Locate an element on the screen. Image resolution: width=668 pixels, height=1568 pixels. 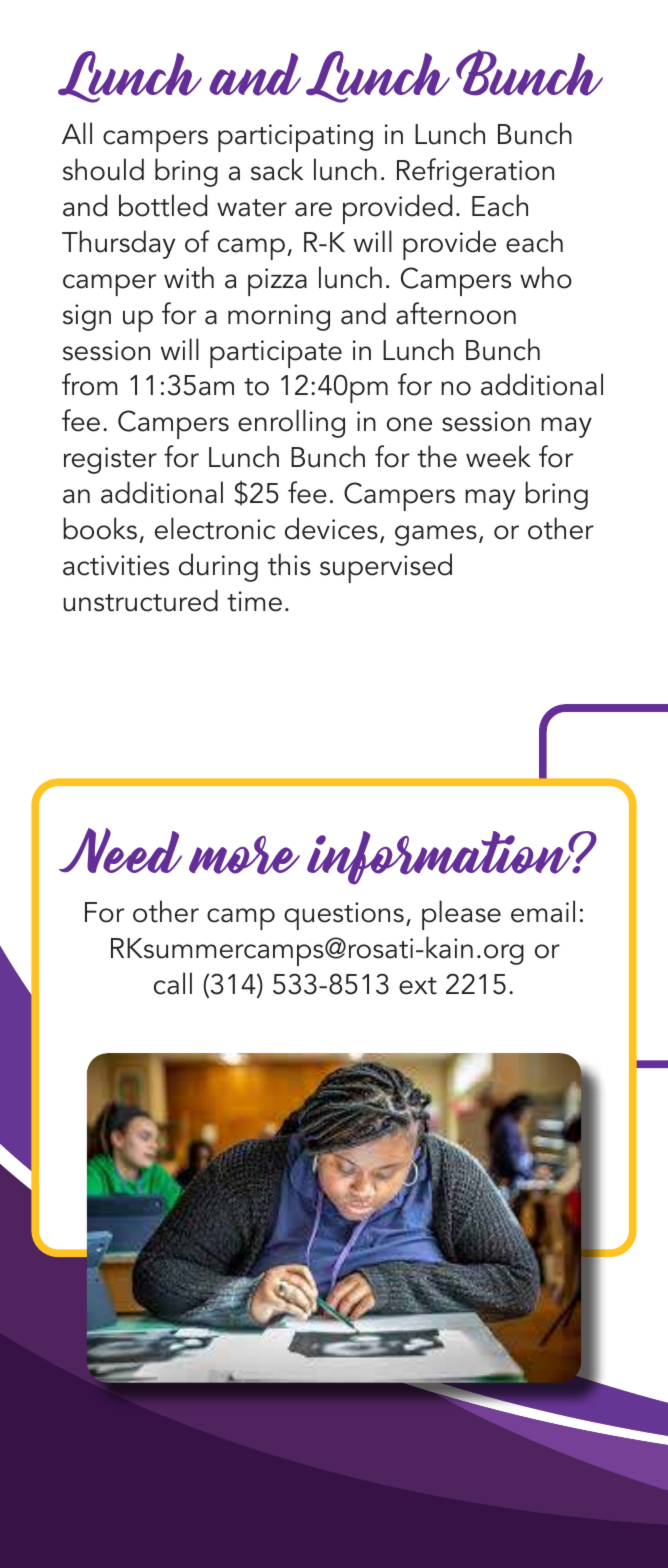
call is located at coordinates (173, 983).
